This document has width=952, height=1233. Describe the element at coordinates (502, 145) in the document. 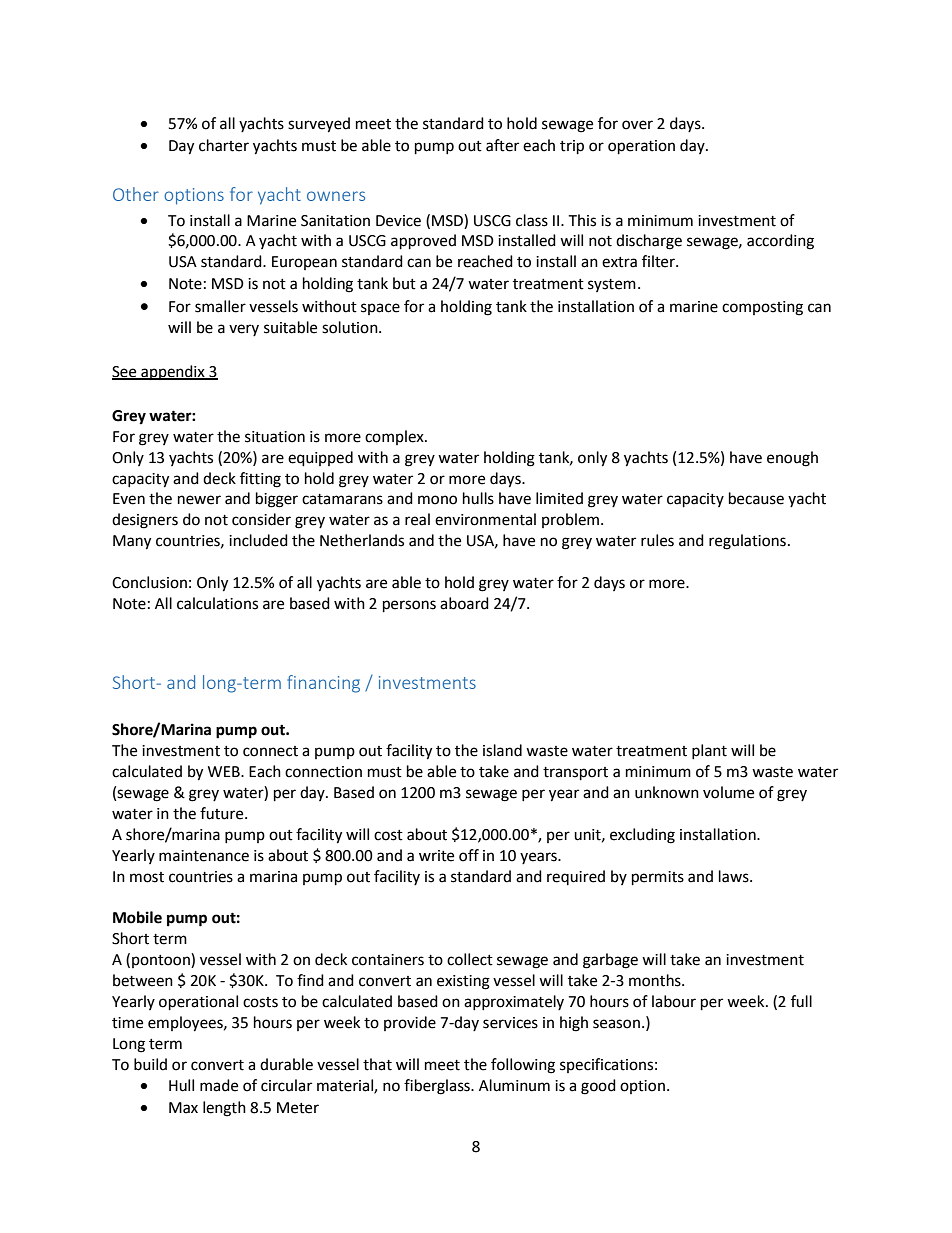

I see `after` at that location.
